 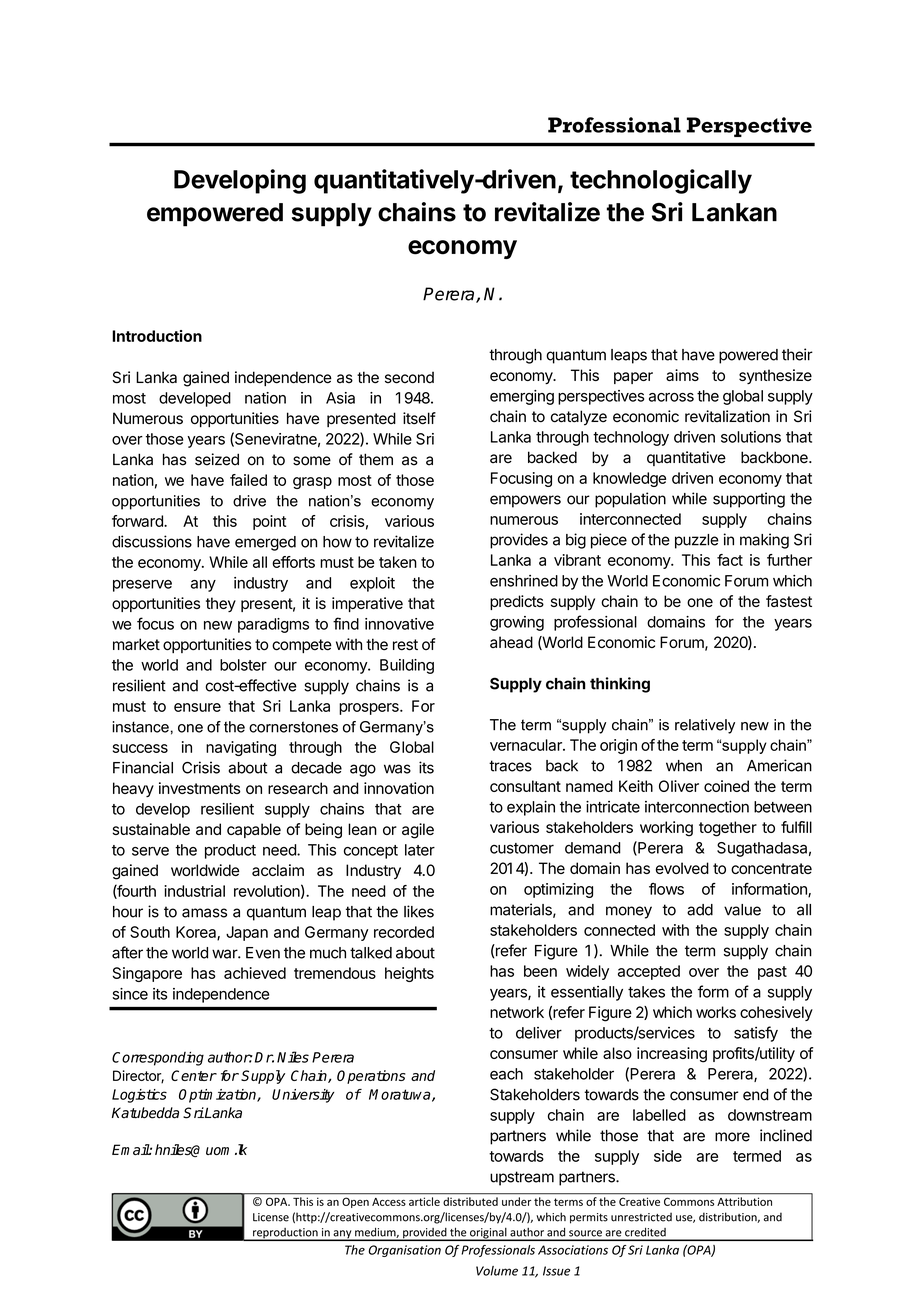 I want to click on technologically, so click(x=661, y=181).
